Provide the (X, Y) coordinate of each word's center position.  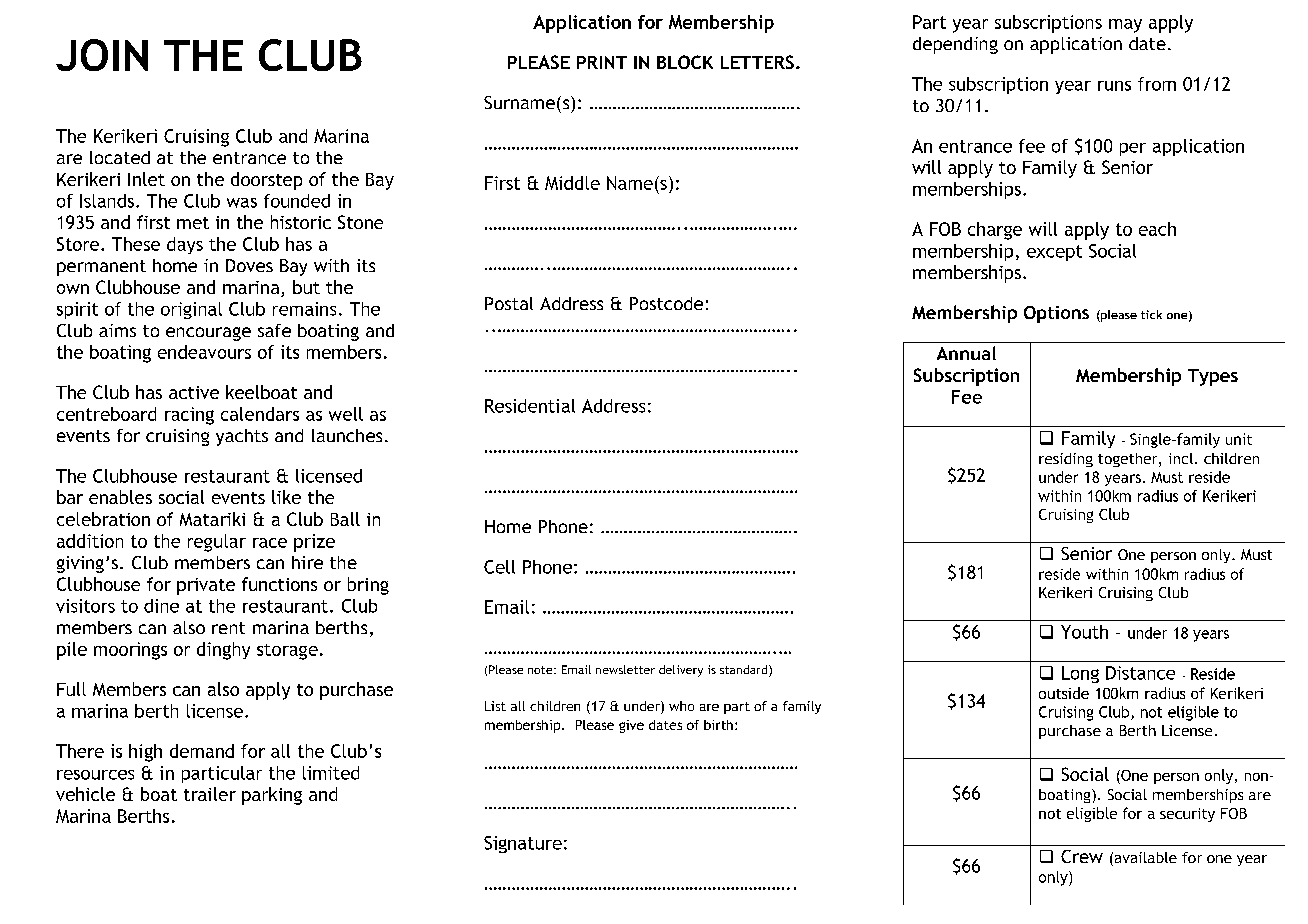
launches (347, 435)
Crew (1082, 856)
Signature (523, 844)
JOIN (102, 55)
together (1129, 460)
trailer (210, 794)
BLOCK (685, 62)
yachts (242, 437)
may (1125, 26)
